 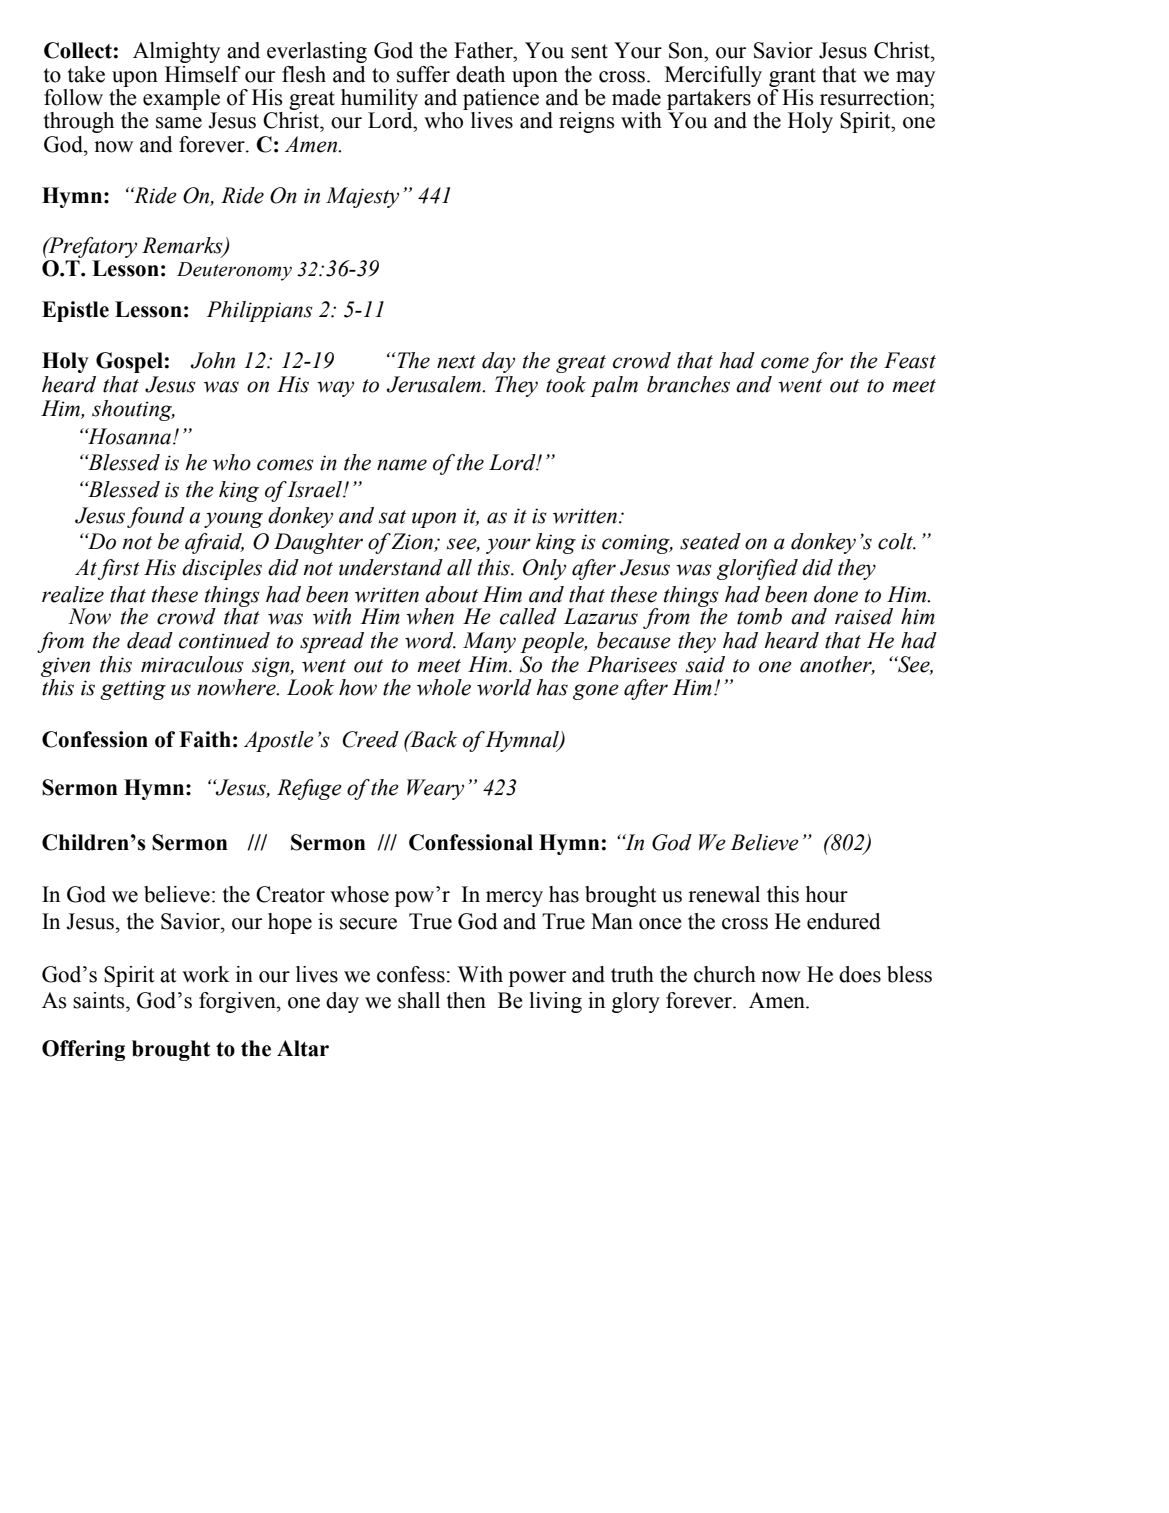 What do you see at coordinates (480, 74) in the screenshot?
I see `death` at bounding box center [480, 74].
